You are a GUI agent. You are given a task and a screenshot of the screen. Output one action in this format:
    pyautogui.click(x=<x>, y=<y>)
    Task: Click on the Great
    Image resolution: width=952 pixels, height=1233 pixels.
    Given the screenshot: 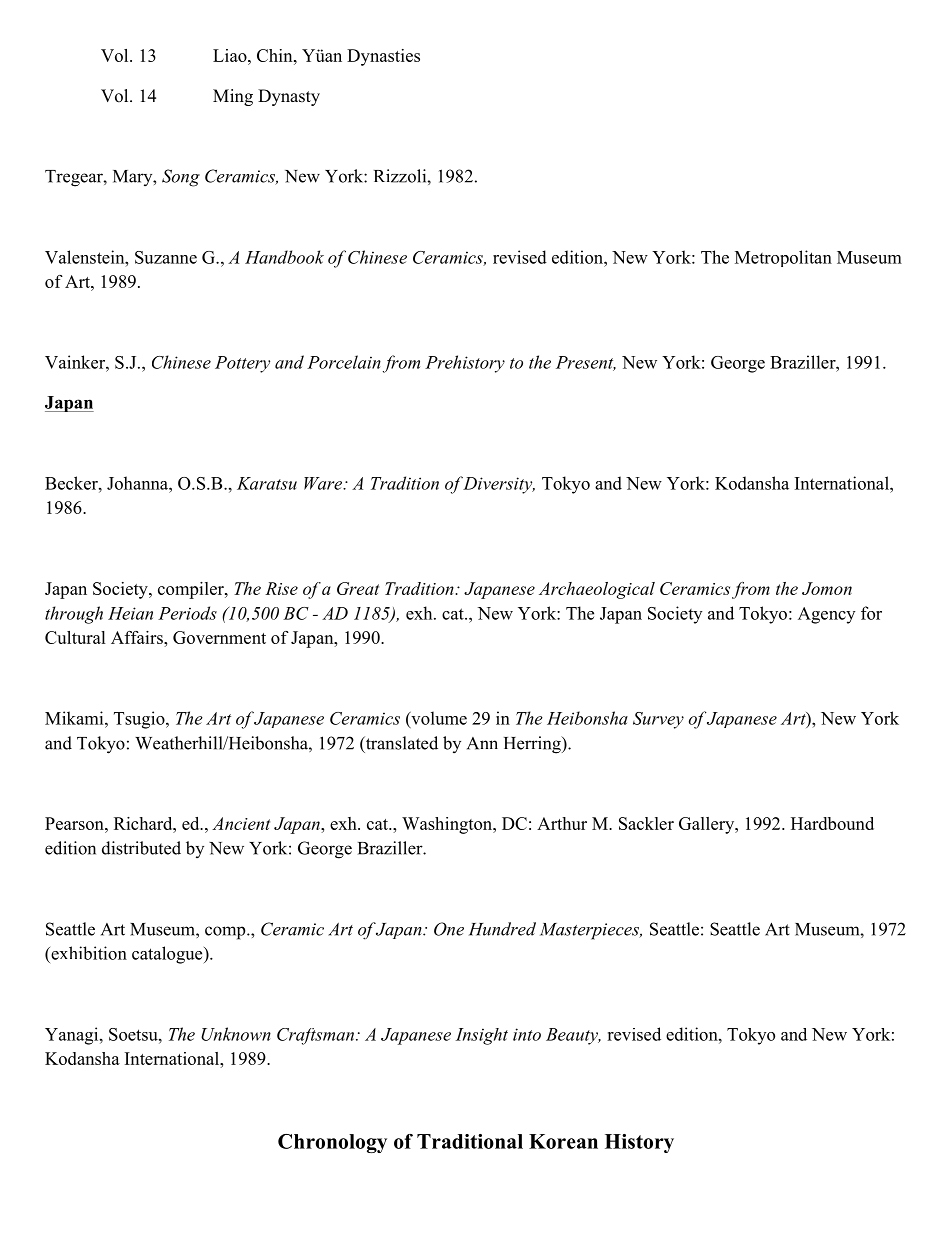 What is the action you would take?
    pyautogui.click(x=358, y=588)
